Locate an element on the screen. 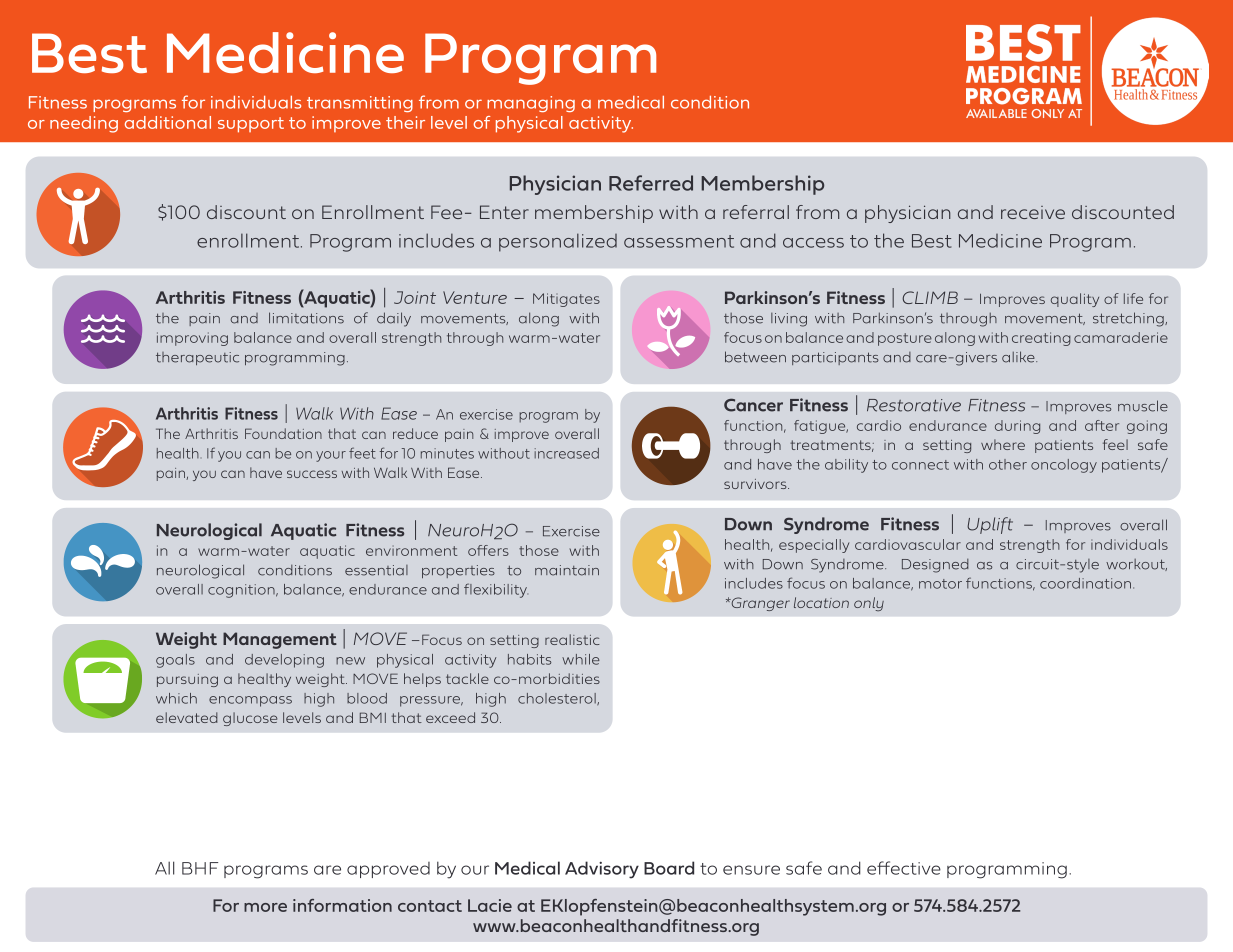 The image size is (1233, 952). more is located at coordinates (265, 907).
